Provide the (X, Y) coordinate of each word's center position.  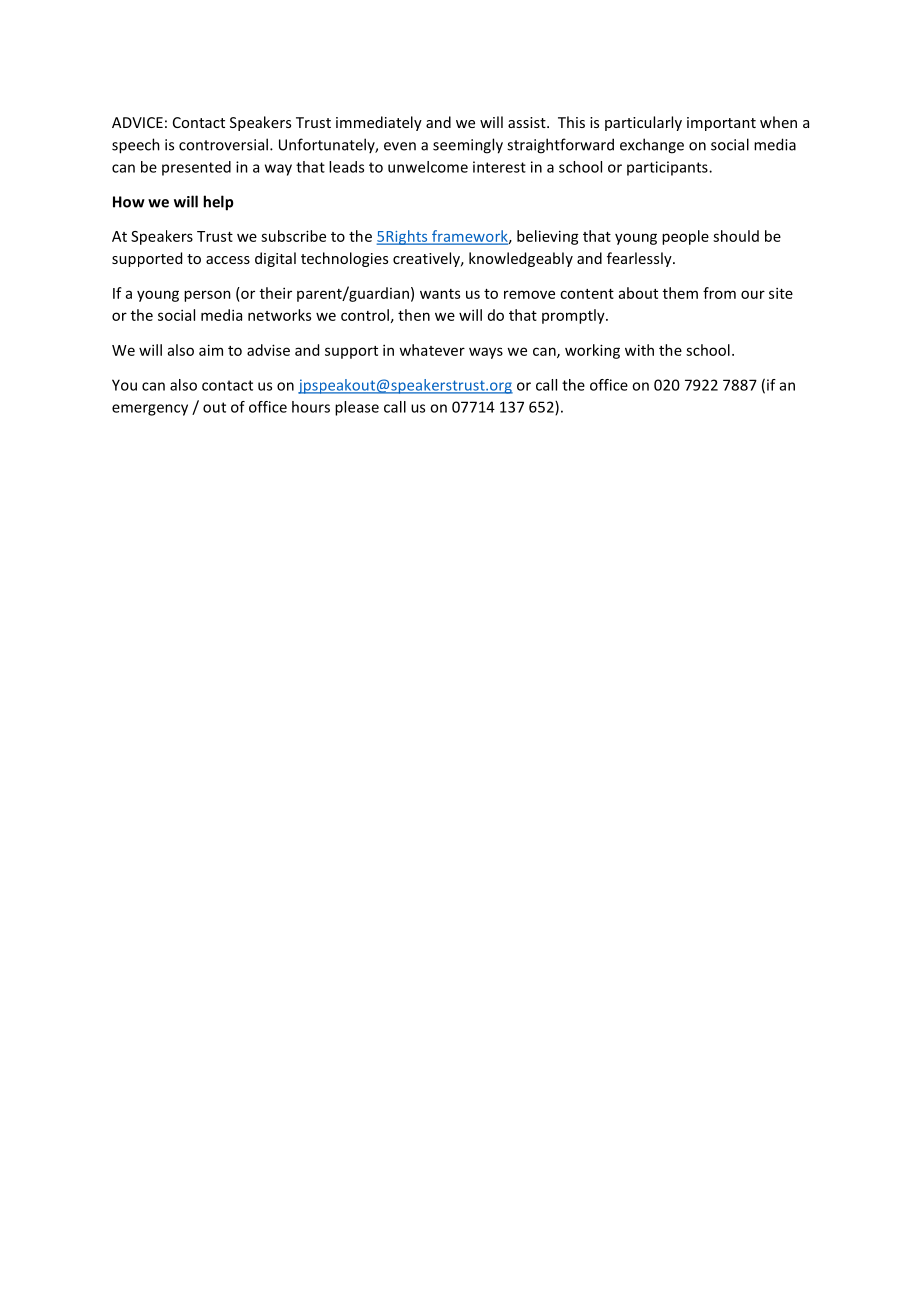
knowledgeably (521, 259)
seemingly (468, 146)
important (721, 124)
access (228, 260)
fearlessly (640, 259)
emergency (150, 410)
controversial (223, 144)
